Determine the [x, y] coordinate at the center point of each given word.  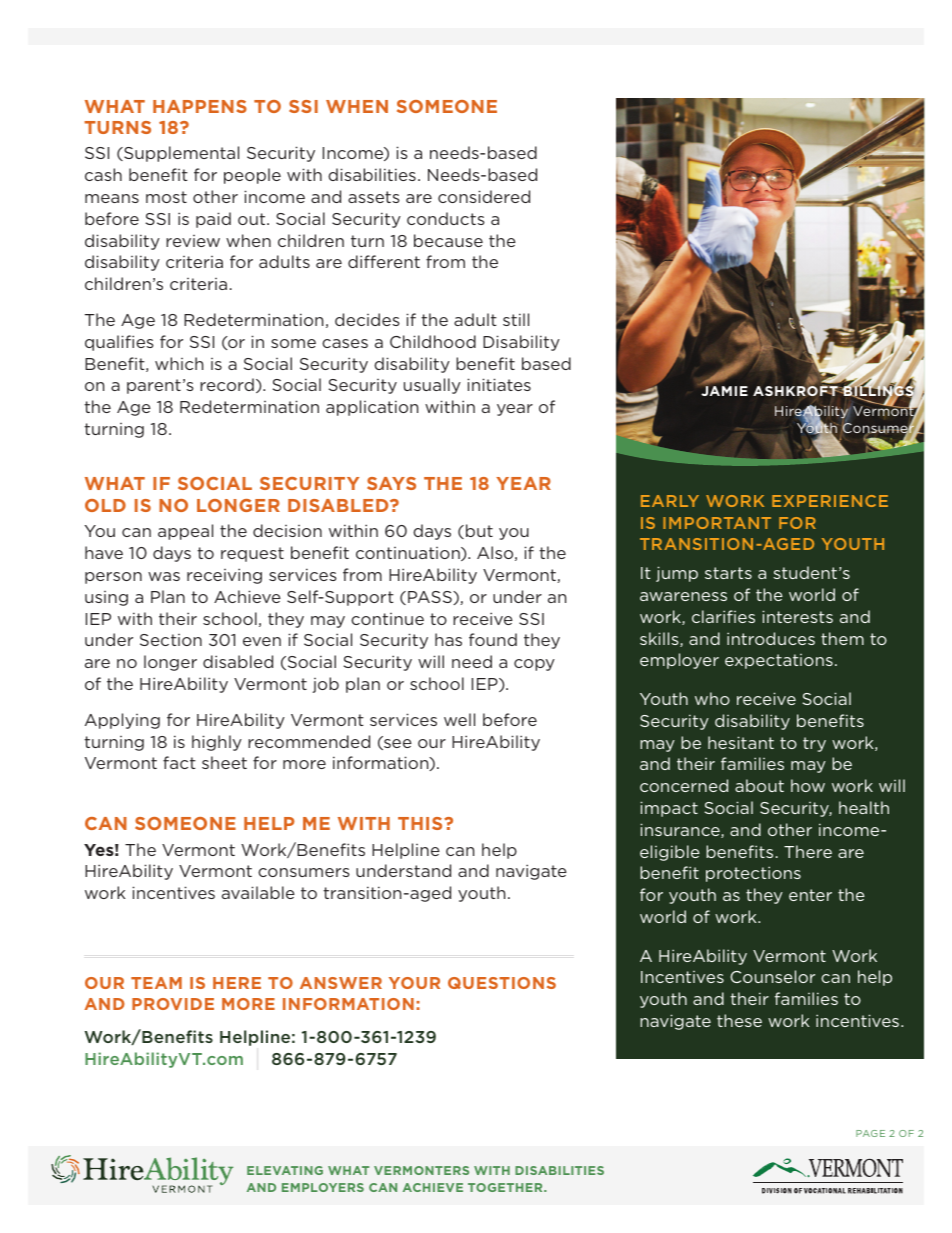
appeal [185, 532]
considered [484, 196]
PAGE [870, 1133]
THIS [421, 823]
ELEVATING [285, 1170]
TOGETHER [506, 1187]
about [759, 785]
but [479, 530]
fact [179, 762]
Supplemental [180, 154]
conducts [446, 218]
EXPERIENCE [830, 501]
